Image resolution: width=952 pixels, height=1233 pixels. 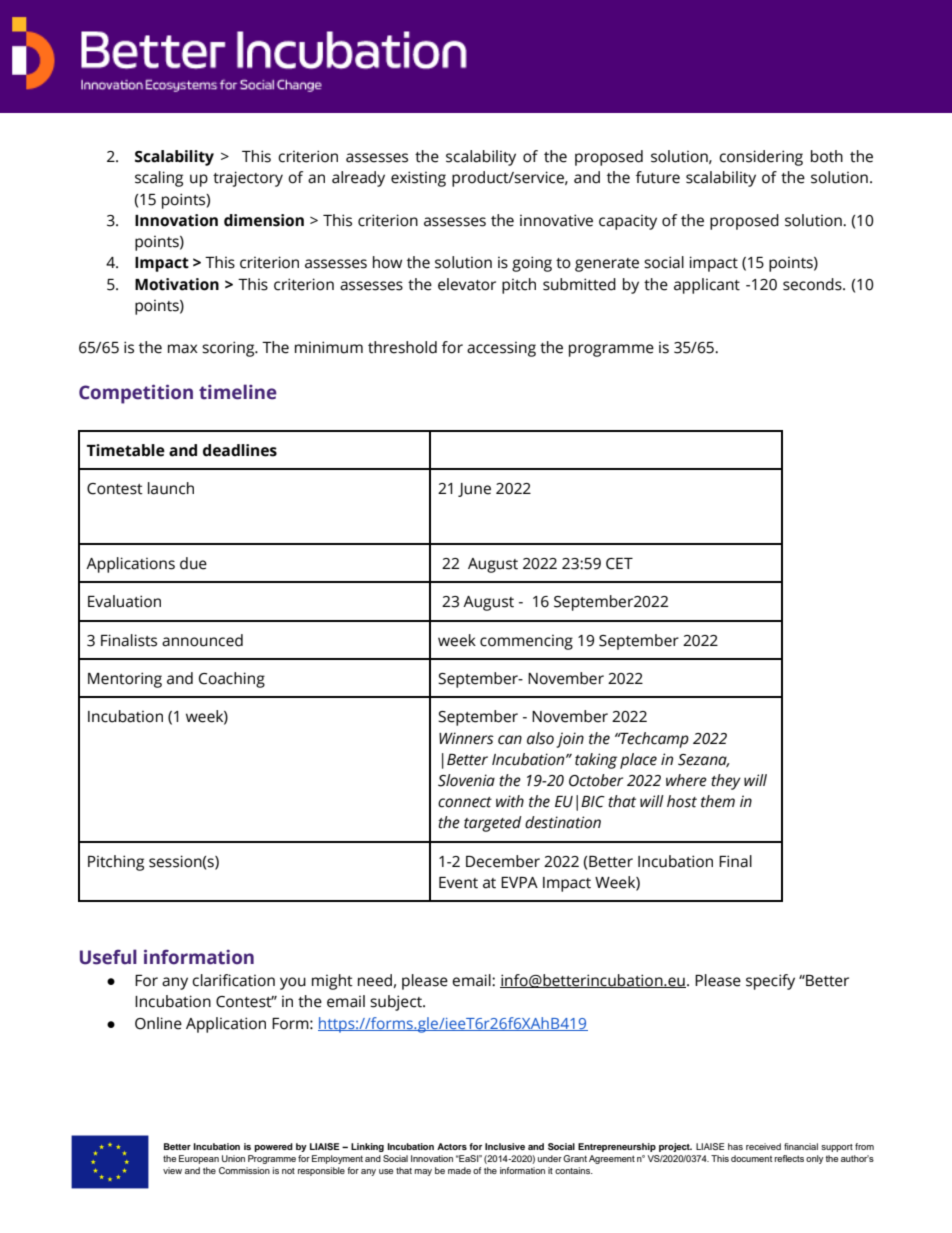 I want to click on Event, so click(x=458, y=883).
